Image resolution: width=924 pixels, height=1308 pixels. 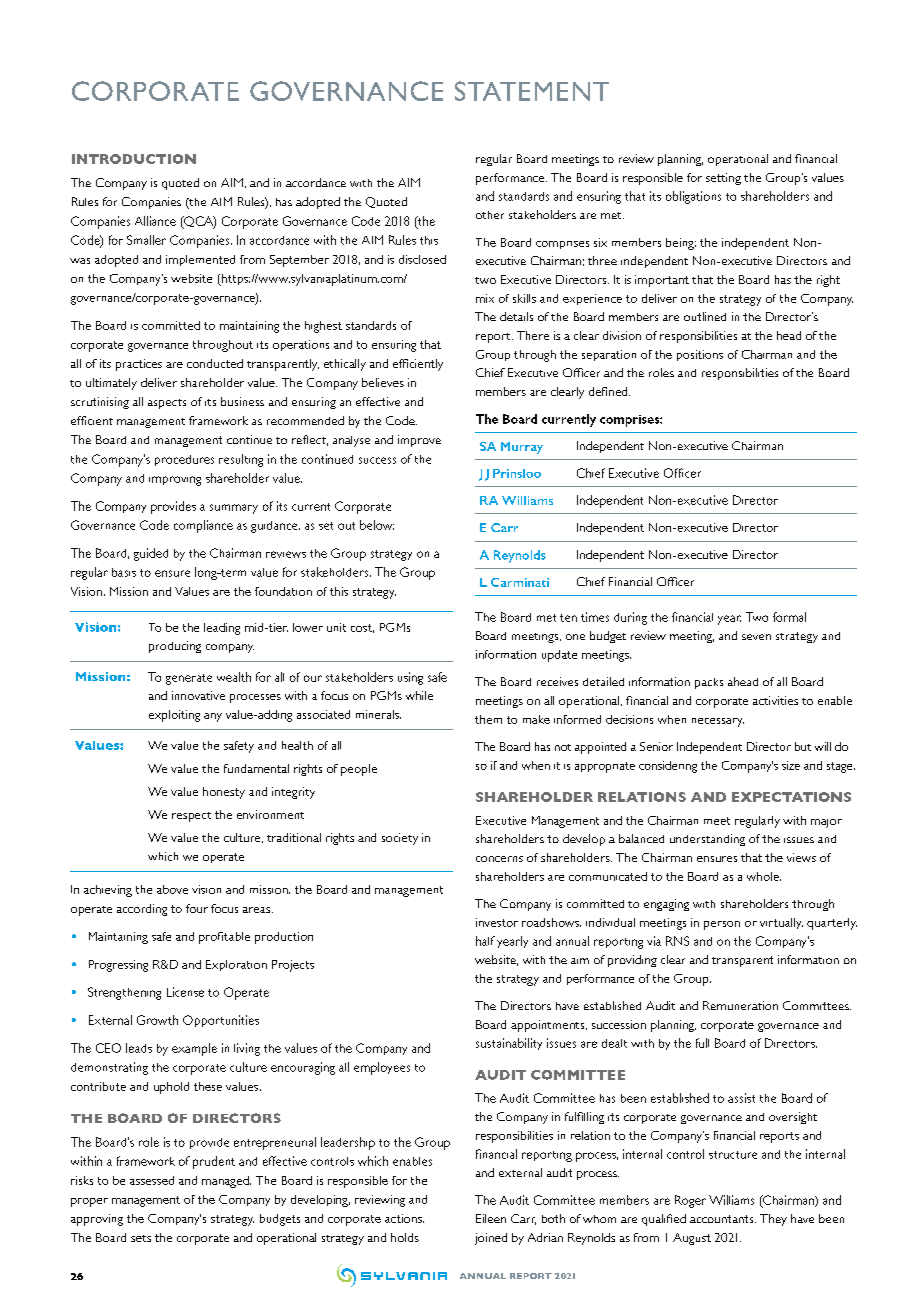 I want to click on INTRODUCTION, so click(x=134, y=159).
